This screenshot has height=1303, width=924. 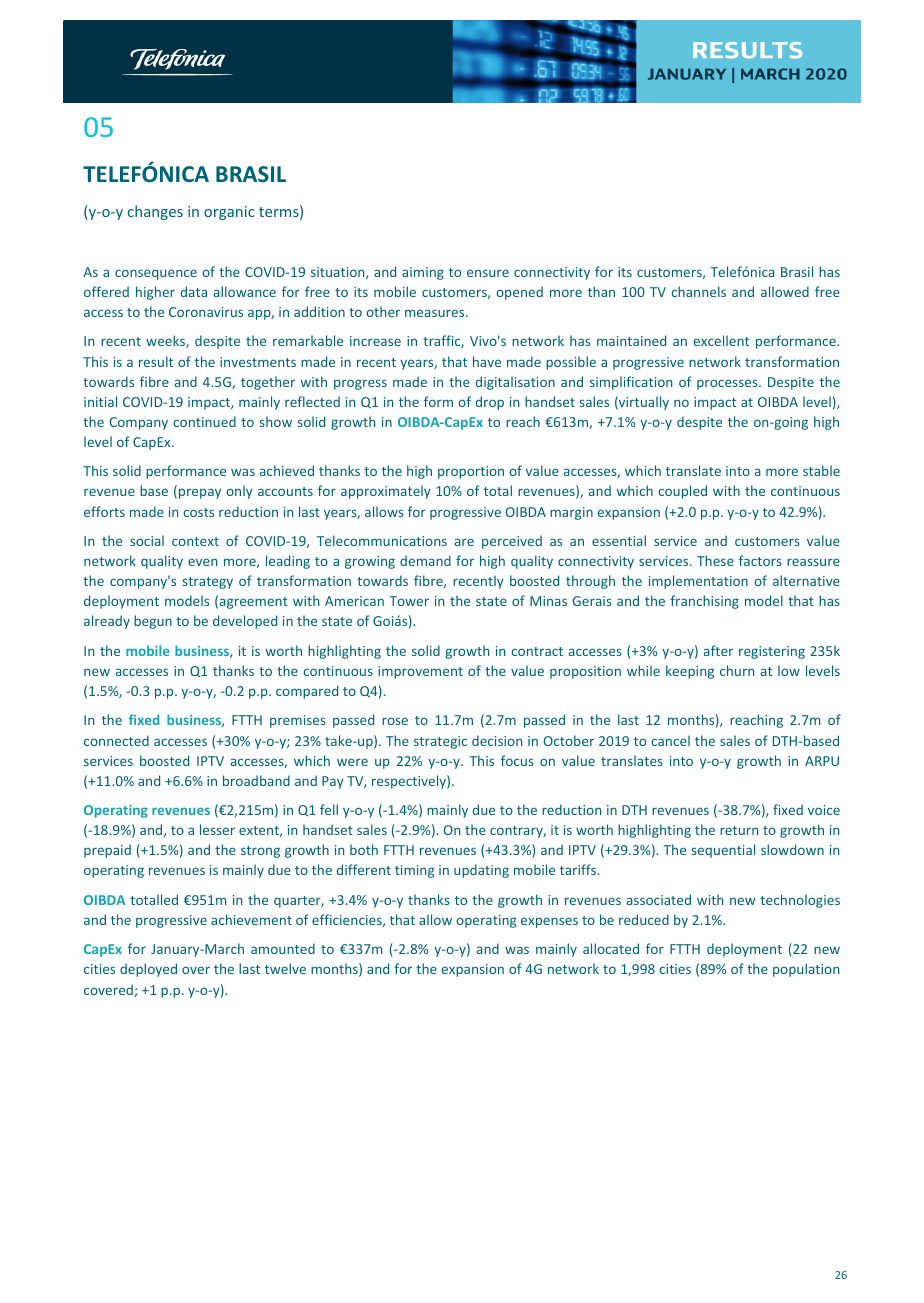 What do you see at coordinates (440, 742) in the screenshot?
I see `strategic` at bounding box center [440, 742].
